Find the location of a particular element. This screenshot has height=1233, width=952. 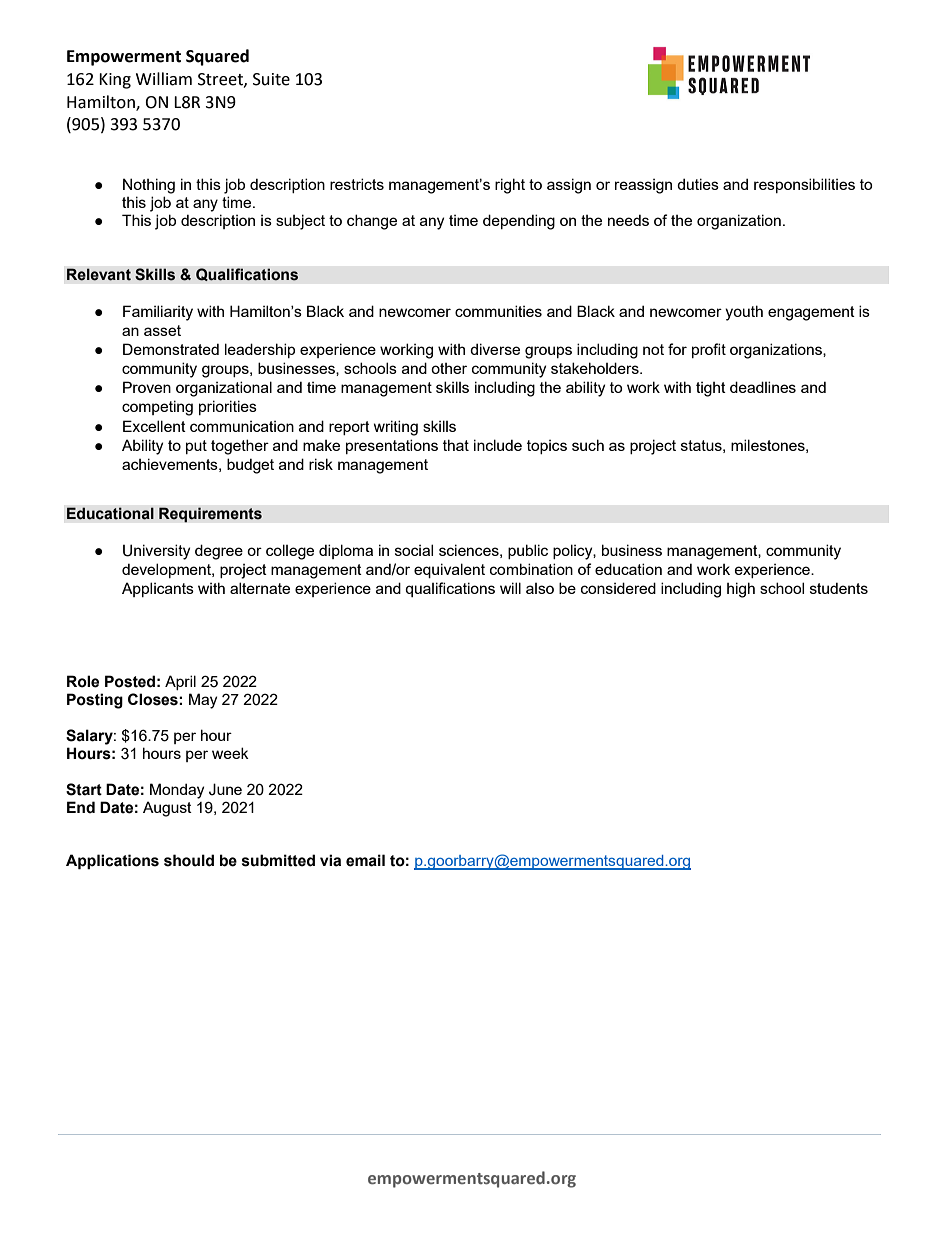

email is located at coordinates (365, 860).
